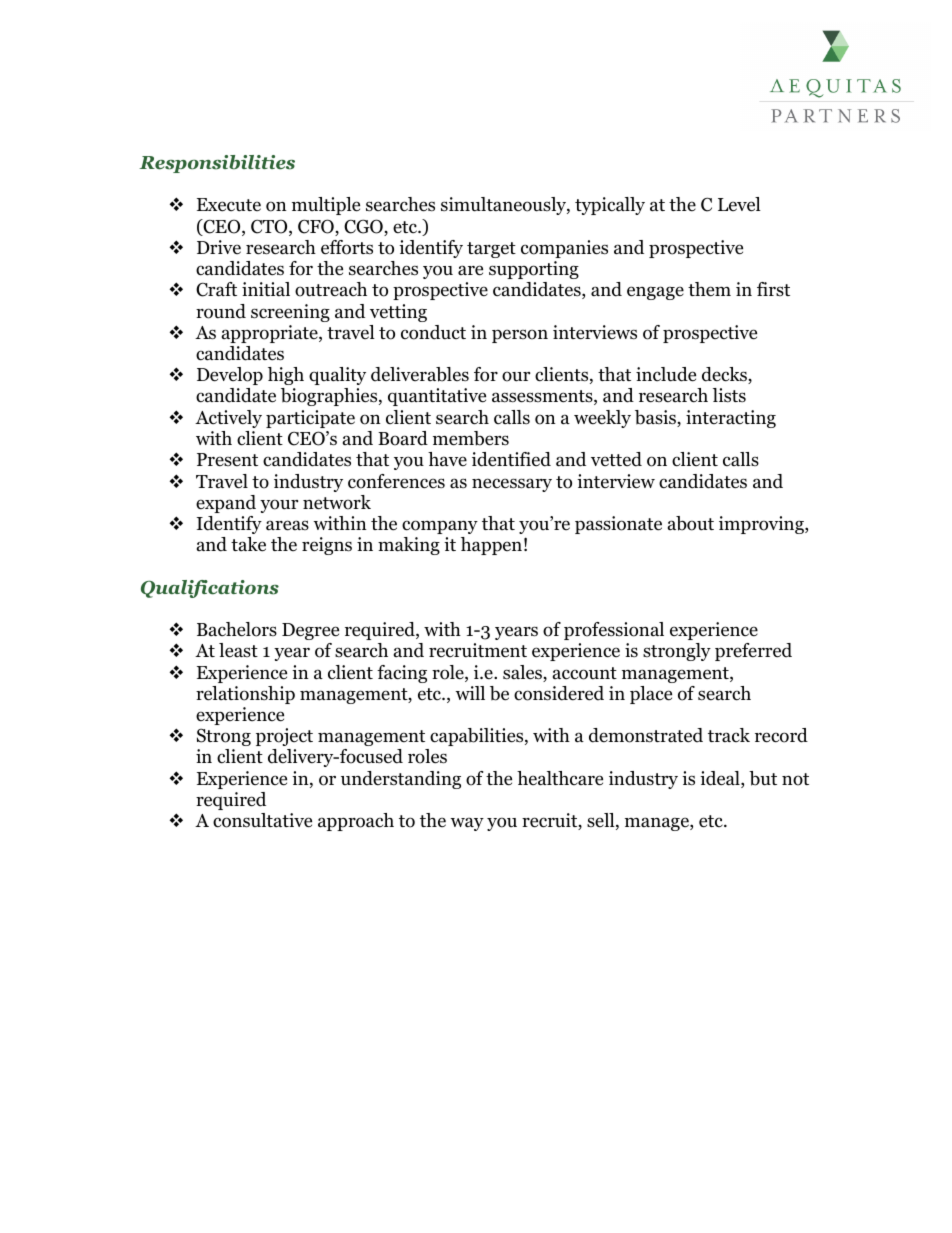 Image resolution: width=952 pixels, height=1233 pixels. What do you see at coordinates (326, 206) in the image?
I see `multiple` at bounding box center [326, 206].
